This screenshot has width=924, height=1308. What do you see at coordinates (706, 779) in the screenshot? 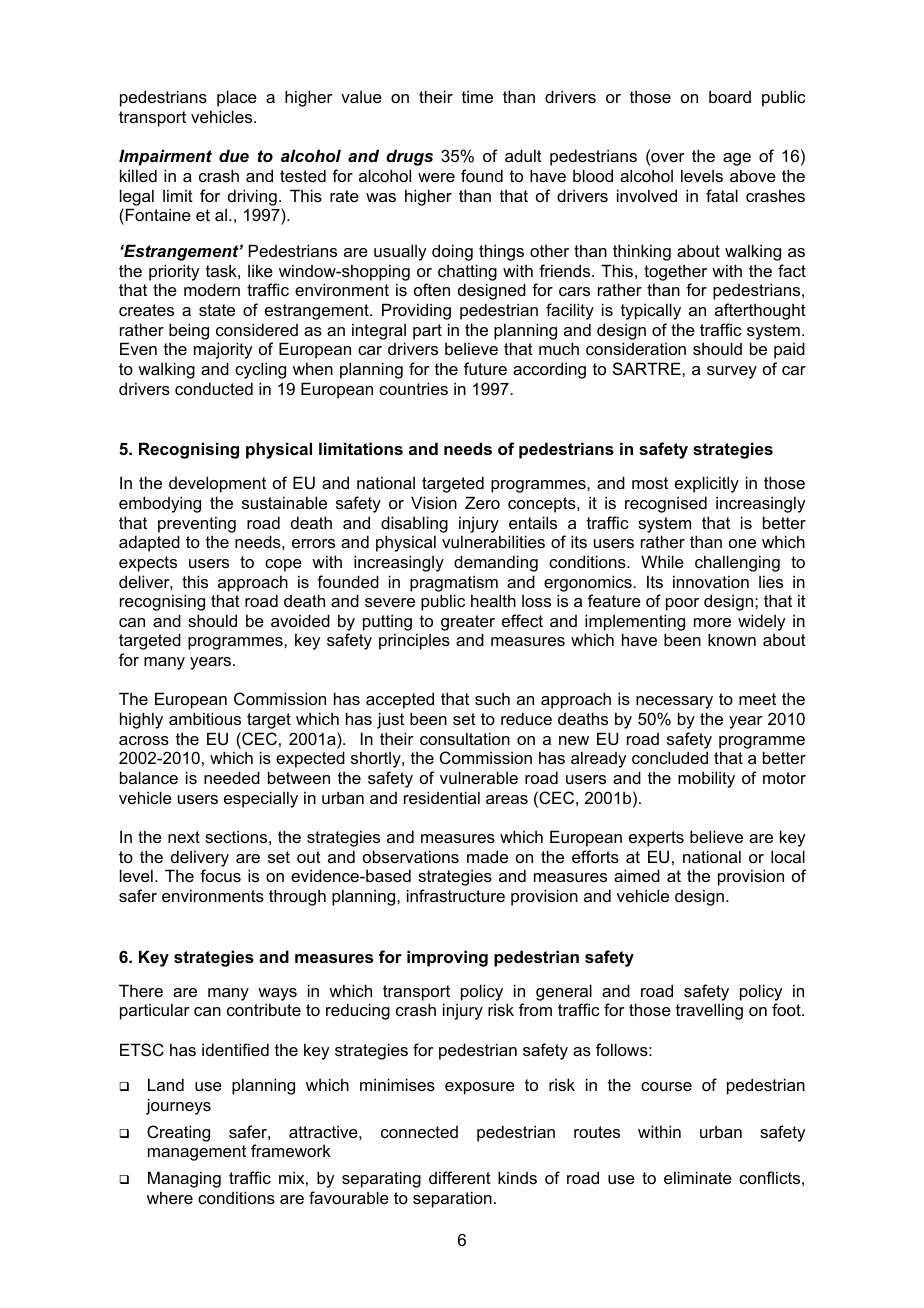
I see `mobility` at bounding box center [706, 779].
